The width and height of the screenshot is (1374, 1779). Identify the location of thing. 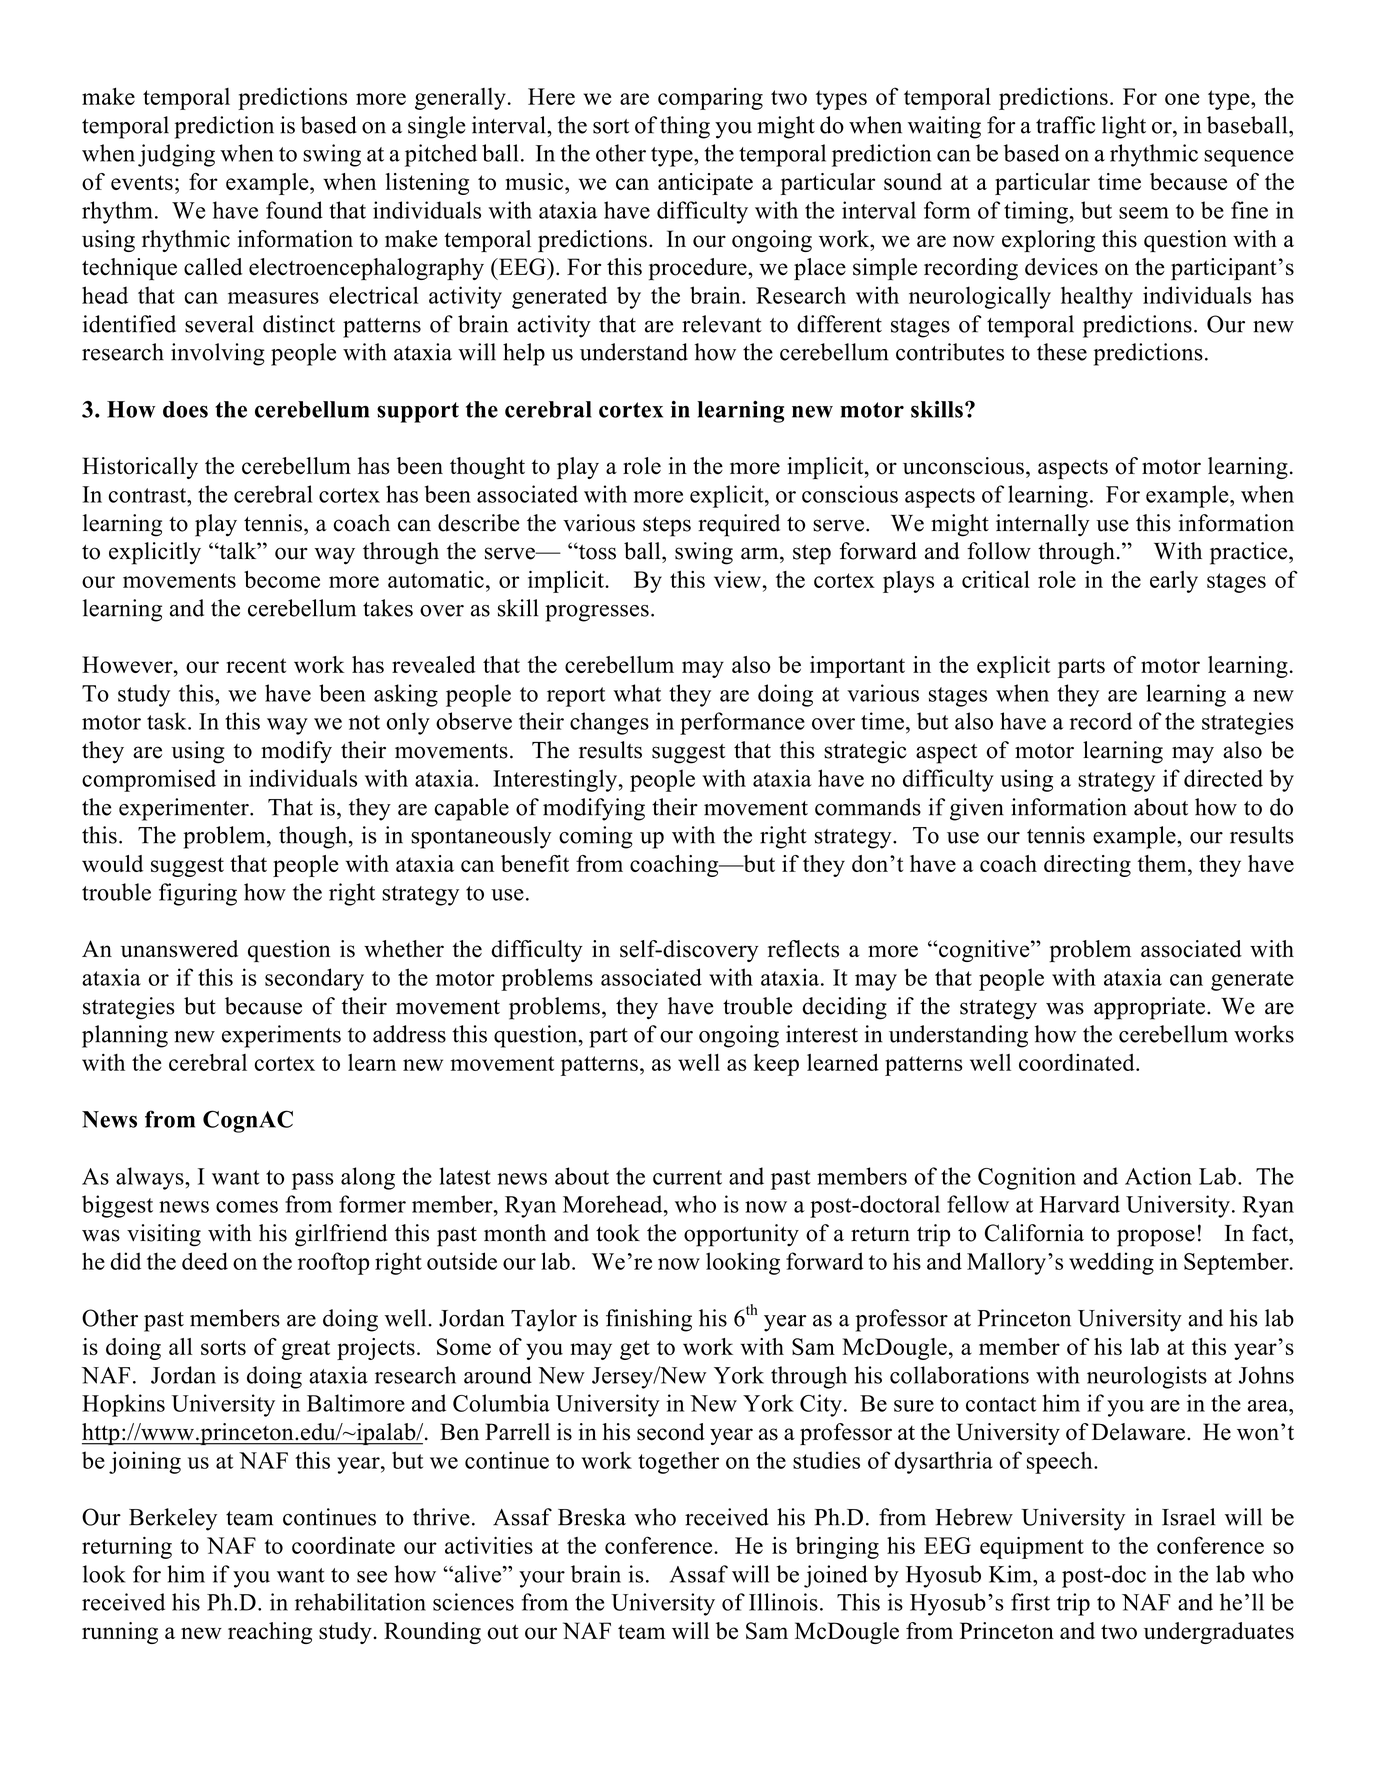
(685, 127).
